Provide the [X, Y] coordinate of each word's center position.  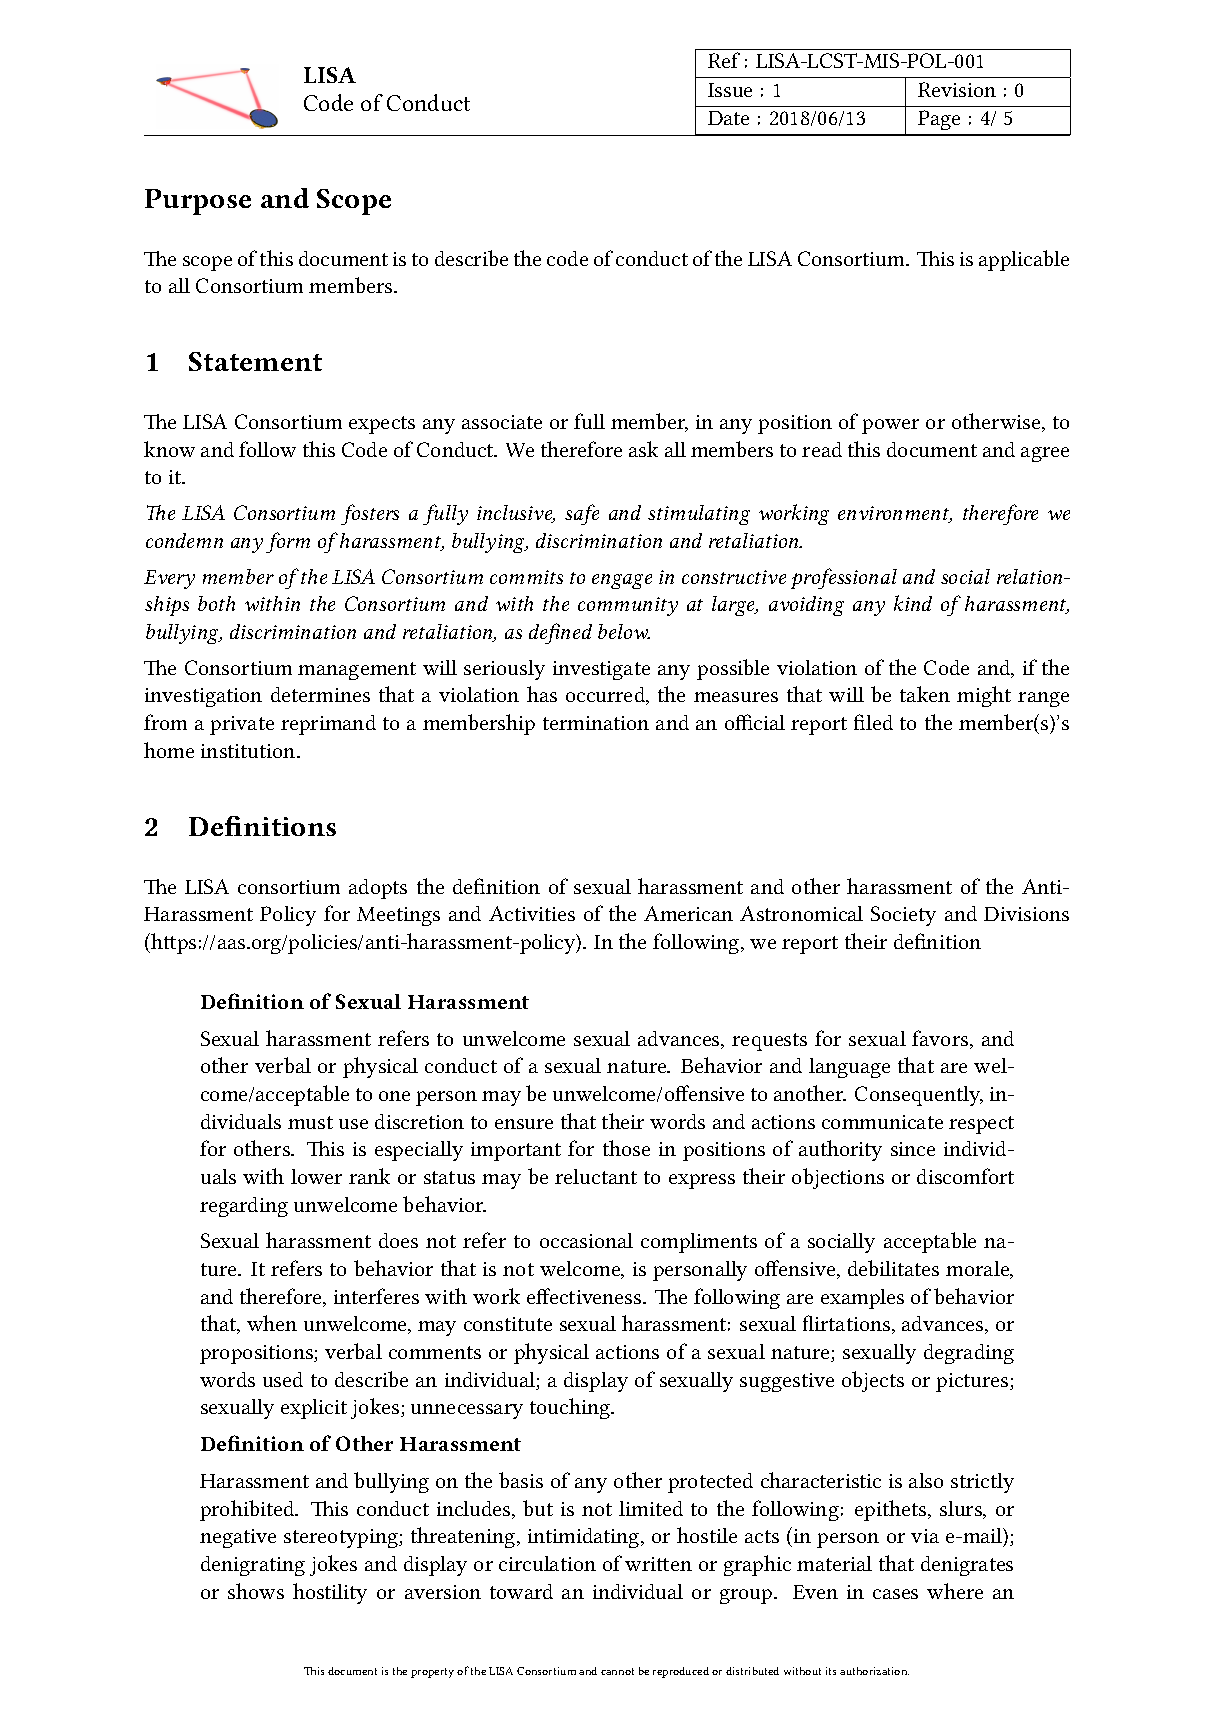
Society [903, 916]
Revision [957, 89]
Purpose [198, 202]
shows [256, 1591]
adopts [378, 889]
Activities [532, 913]
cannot [617, 1671]
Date [728, 118]
